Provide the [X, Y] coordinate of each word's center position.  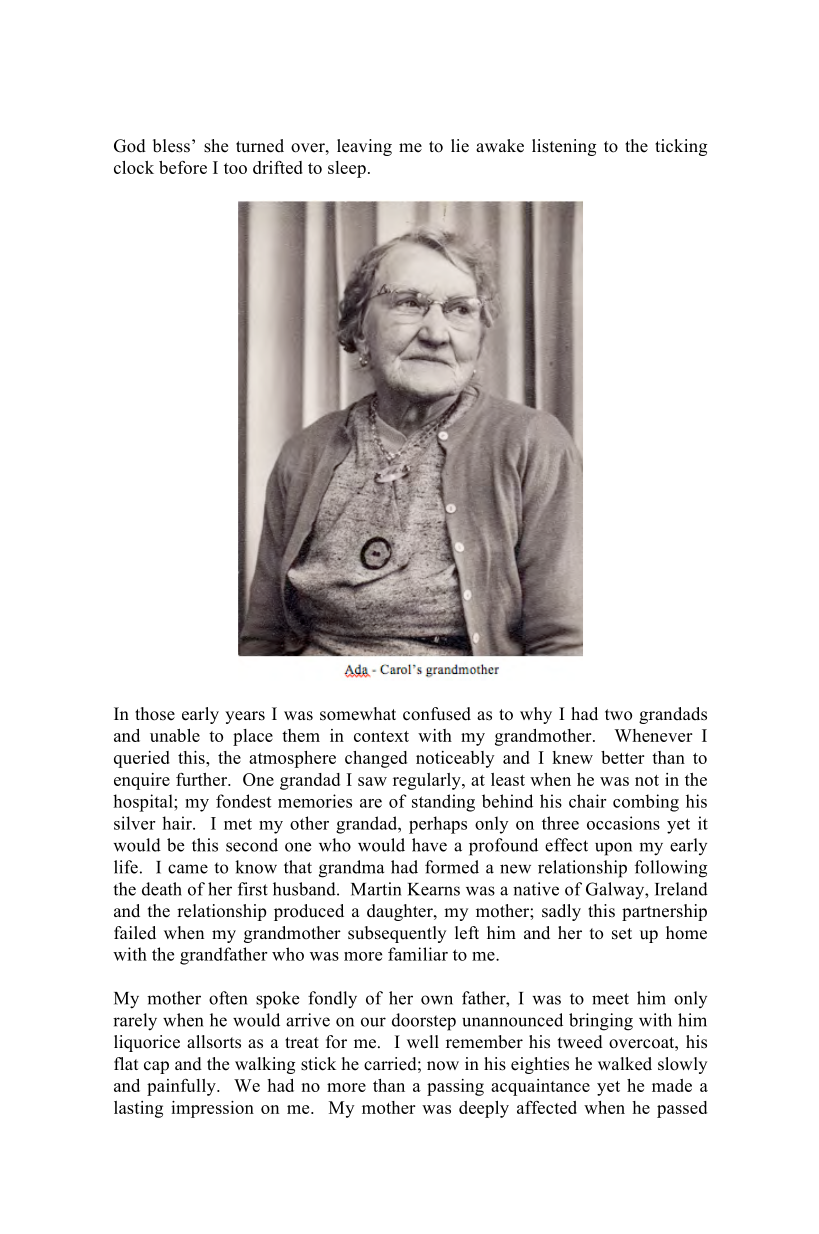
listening [564, 147]
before [183, 167]
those [155, 714]
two [618, 715]
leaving [364, 147]
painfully [182, 1087]
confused [437, 714]
